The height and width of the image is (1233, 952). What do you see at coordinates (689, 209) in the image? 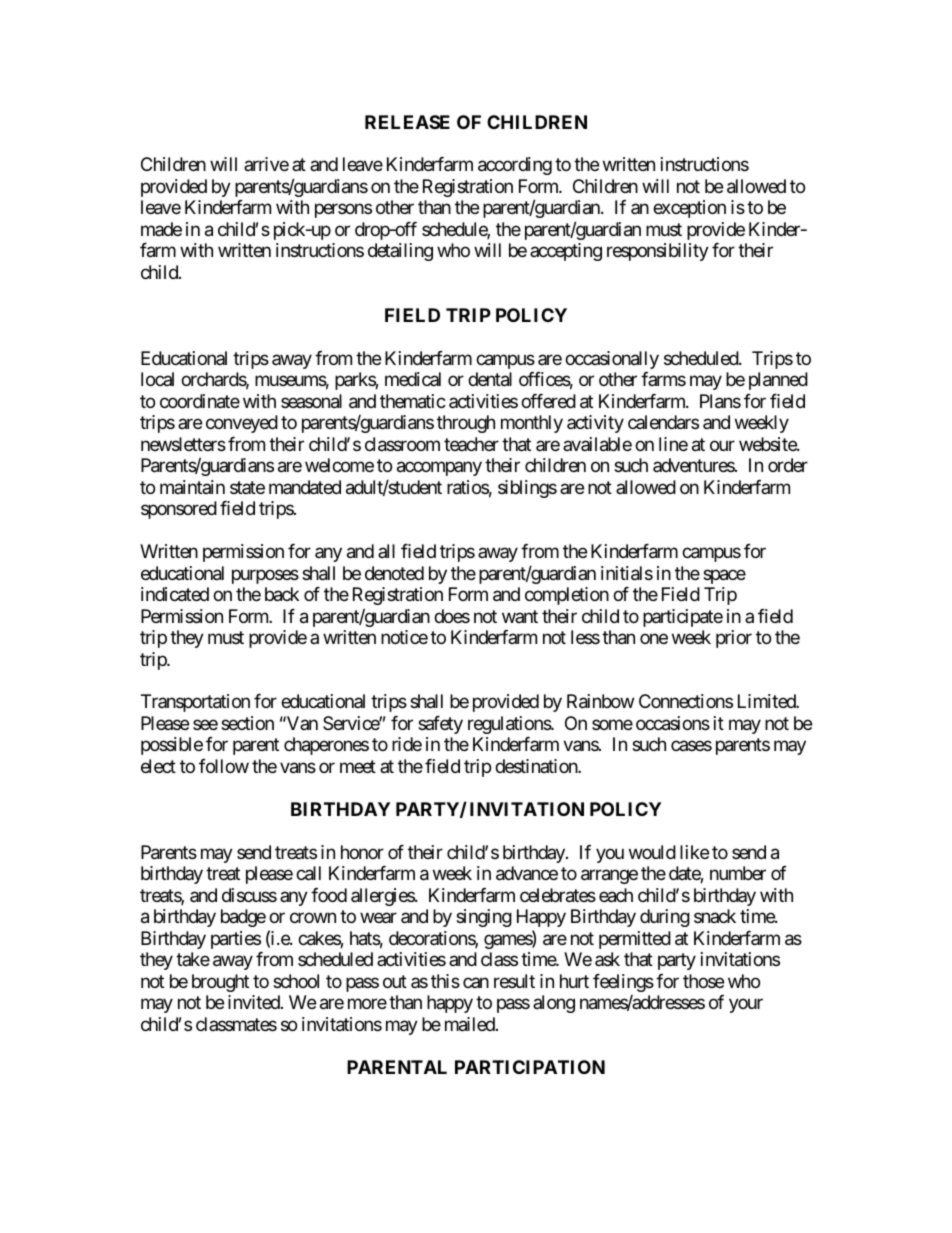
I see `exception` at bounding box center [689, 209].
